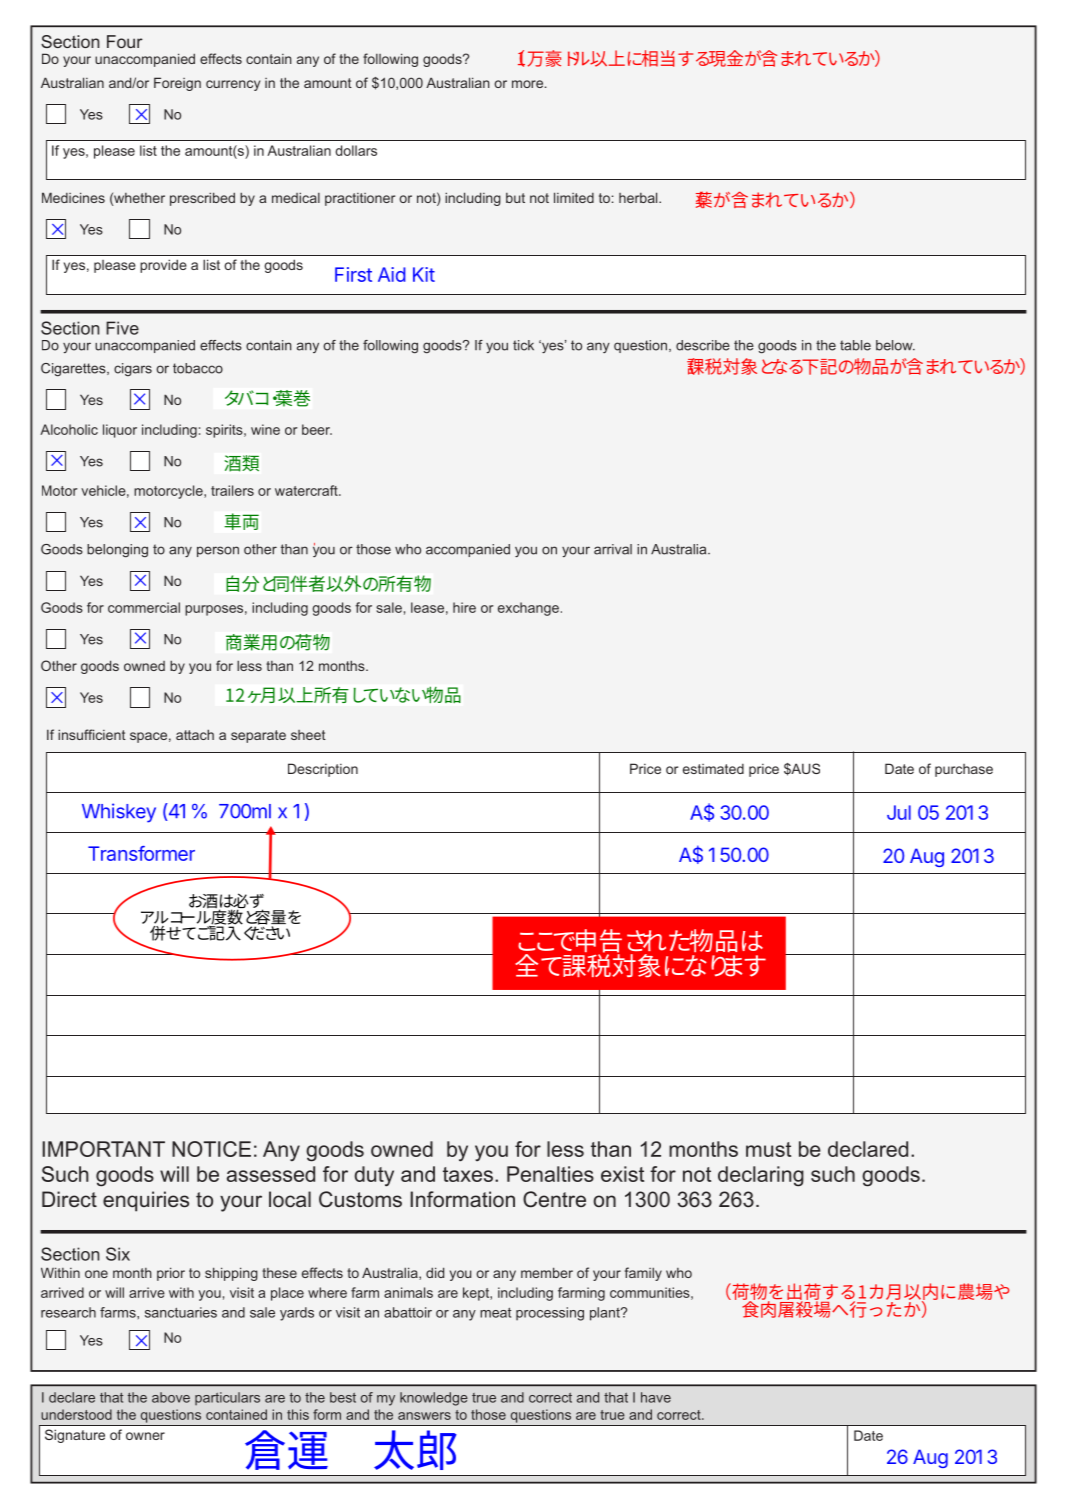  I want to click on table, so click(855, 345).
